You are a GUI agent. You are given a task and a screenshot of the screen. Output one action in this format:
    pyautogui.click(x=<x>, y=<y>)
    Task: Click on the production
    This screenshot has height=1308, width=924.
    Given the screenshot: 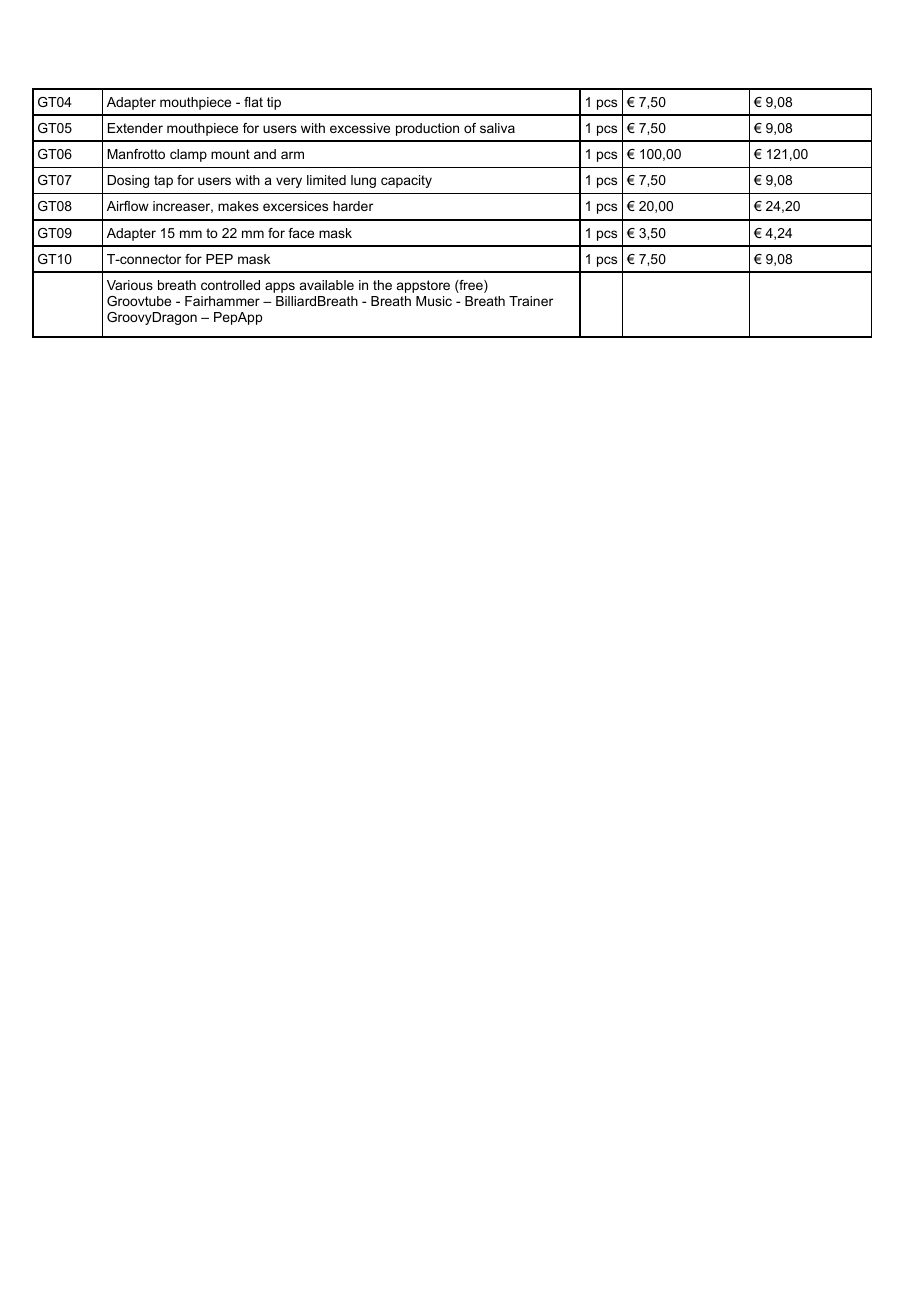 What is the action you would take?
    pyautogui.click(x=427, y=129)
